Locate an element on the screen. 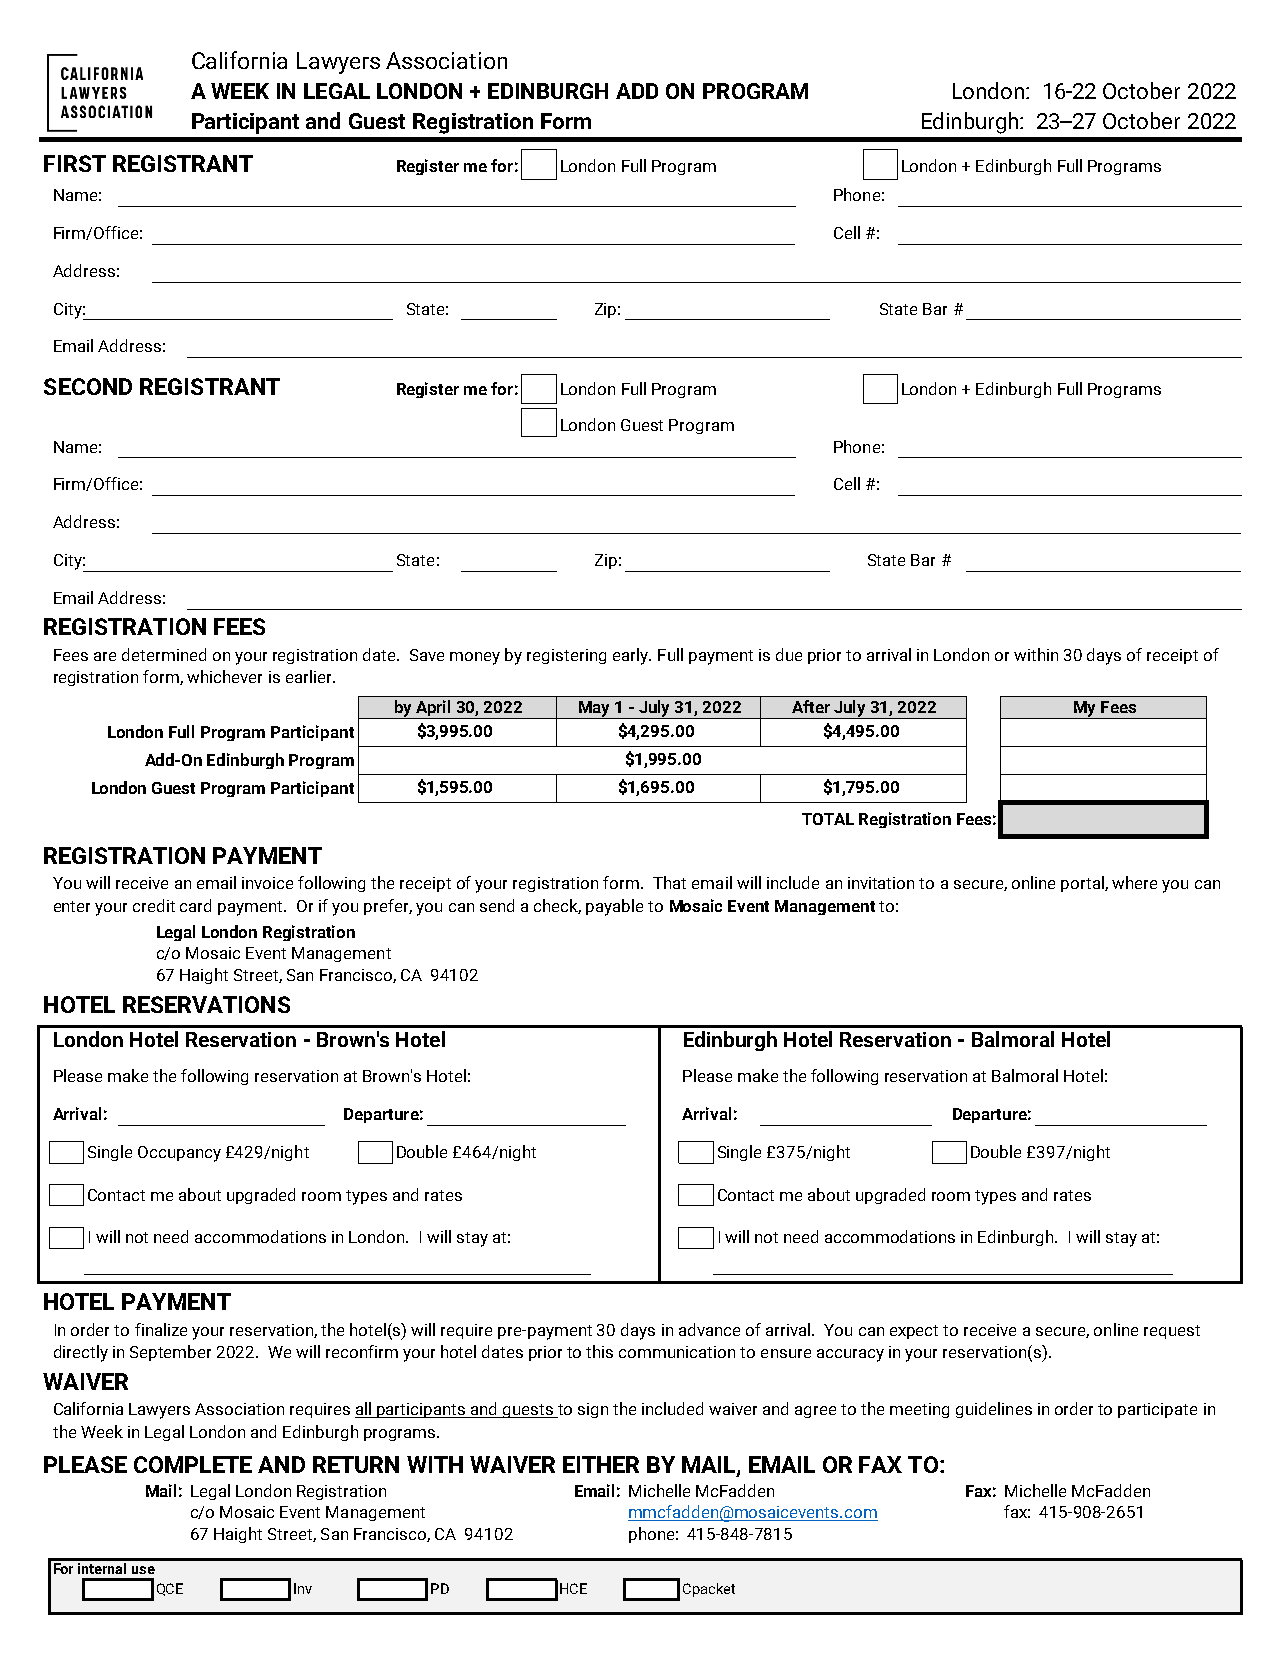 Image resolution: width=1287 pixels, height=1665 pixels. FIRST is located at coordinates (75, 163).
